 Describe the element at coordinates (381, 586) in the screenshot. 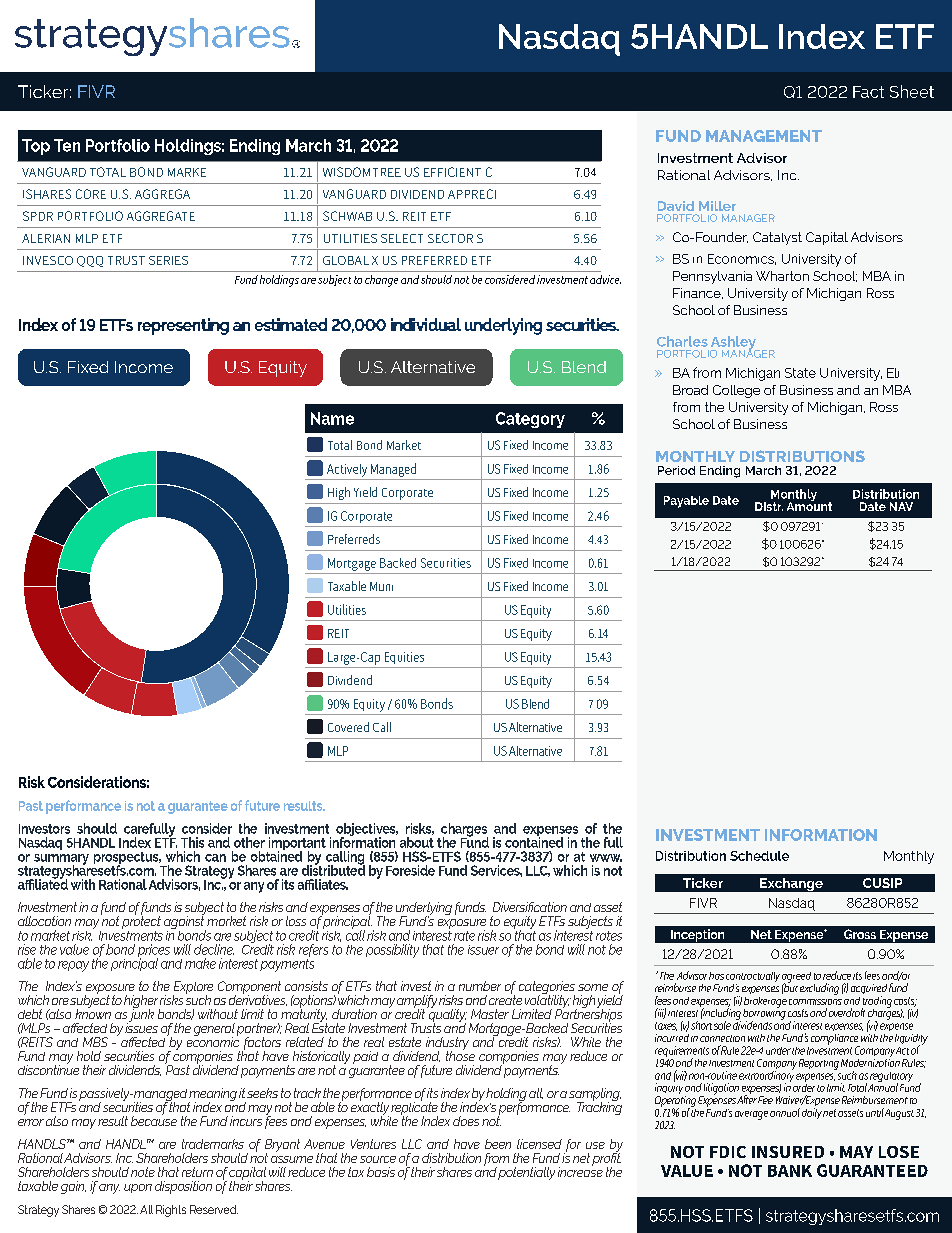

I see `Muni` at that location.
